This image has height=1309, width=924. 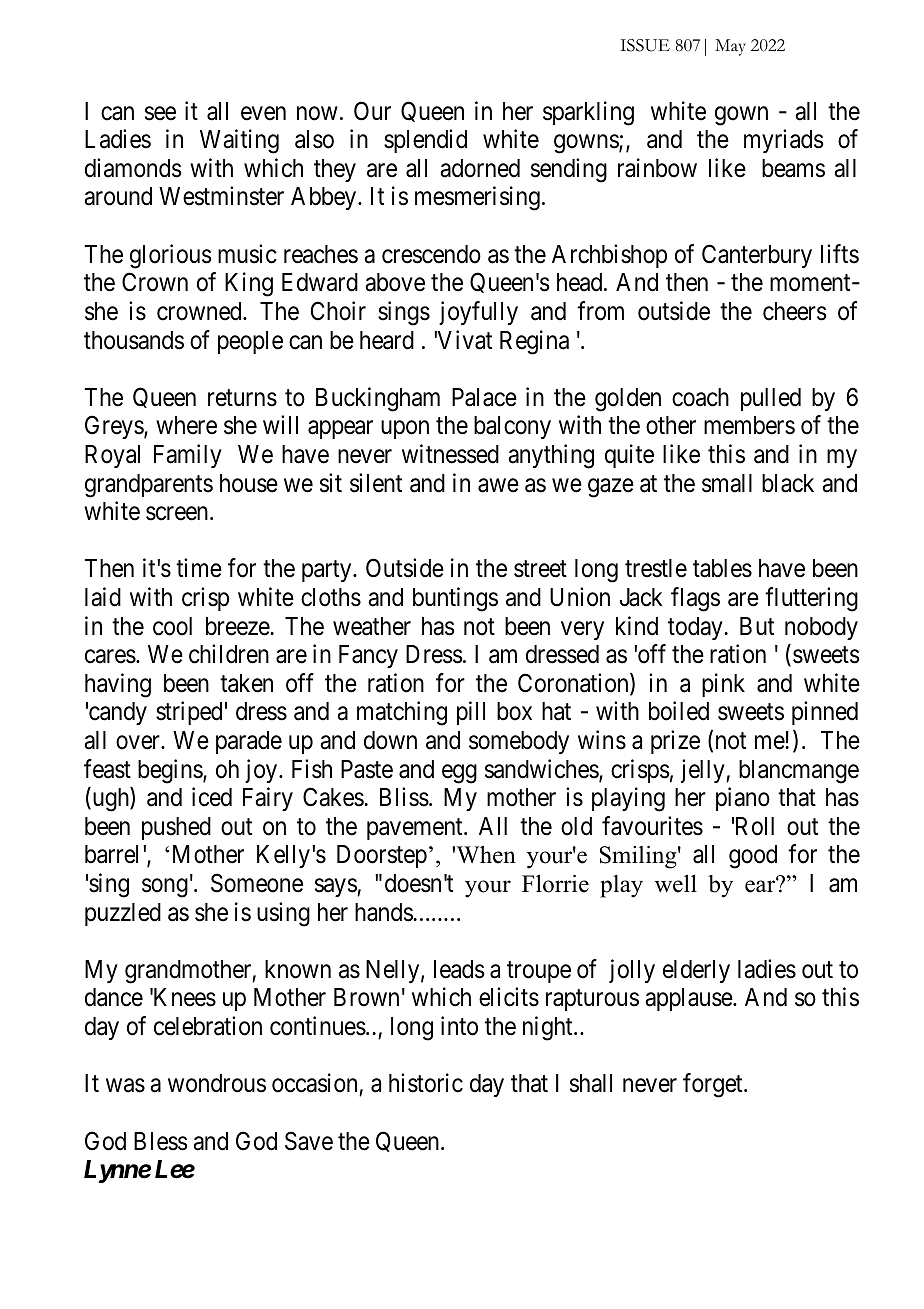 What do you see at coordinates (484, 397) in the image?
I see `Palace` at bounding box center [484, 397].
